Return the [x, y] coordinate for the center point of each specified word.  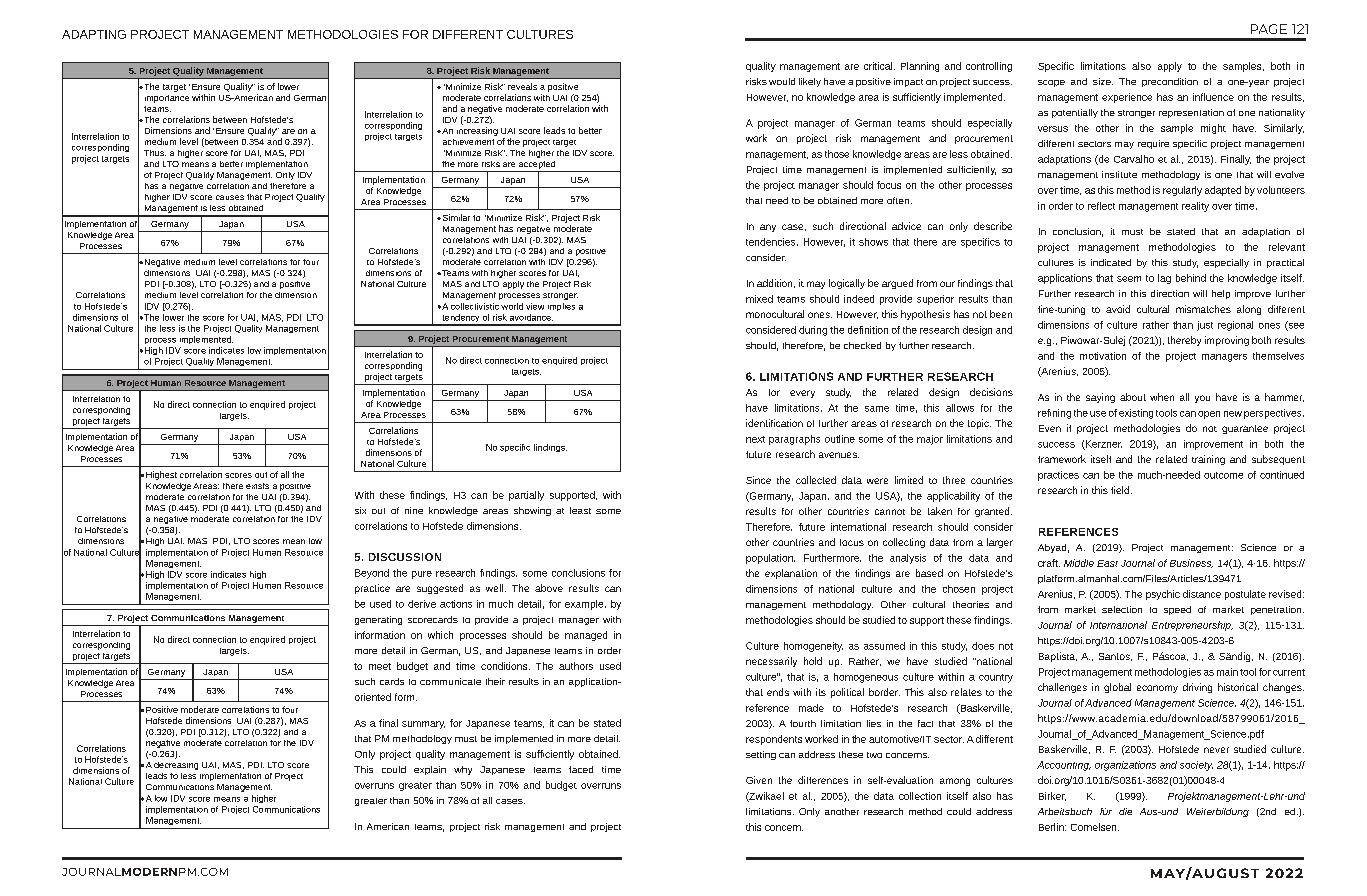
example [585, 605]
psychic [1163, 595]
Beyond [372, 574]
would [782, 81]
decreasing [176, 766]
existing [1136, 414]
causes [230, 197]
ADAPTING [94, 34]
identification [774, 423]
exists [257, 486]
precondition [1170, 82]
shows [873, 242]
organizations [1125, 766]
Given [759, 780]
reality [1195, 207]
